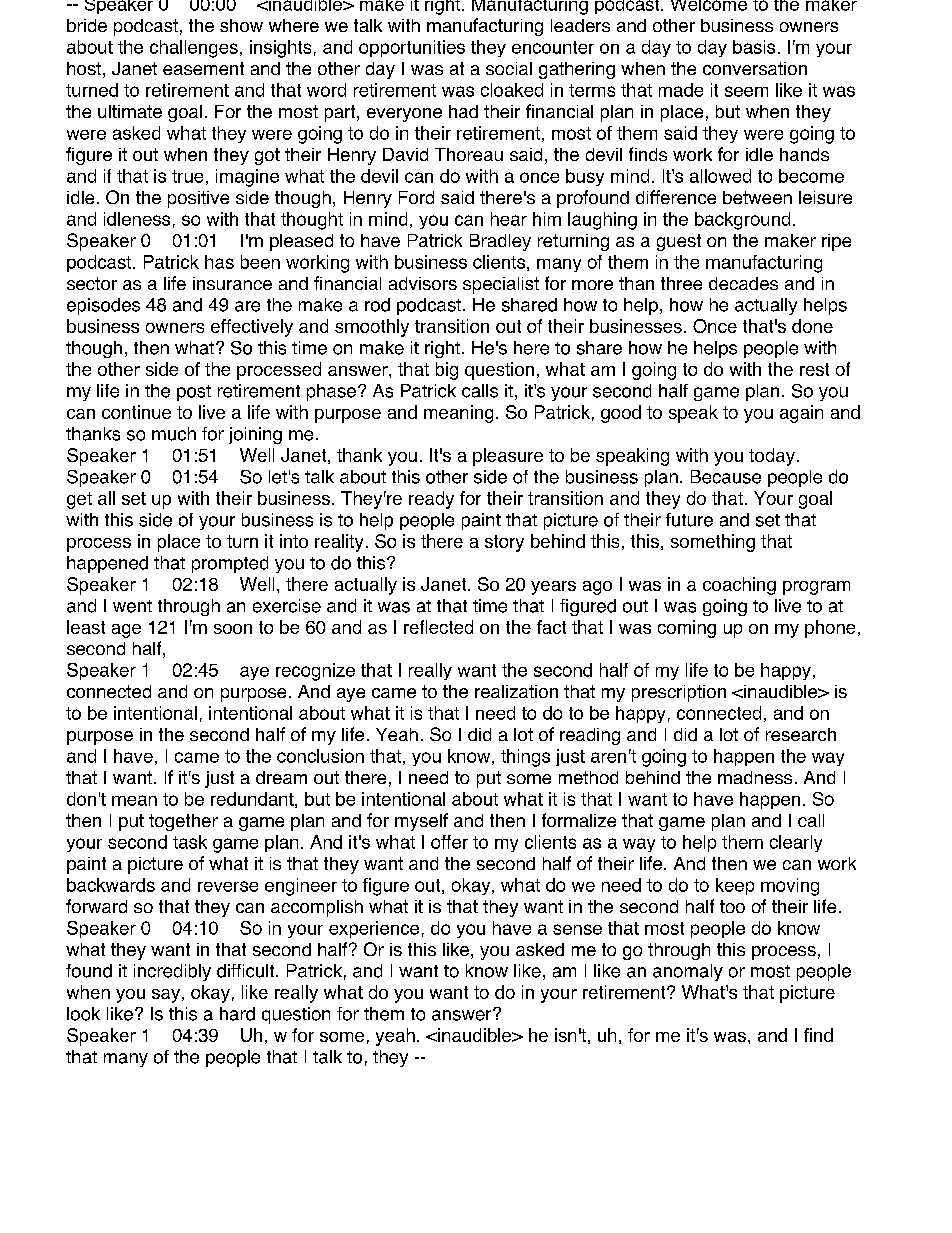 This page has width=952, height=1233. What do you see at coordinates (447, 371) in the page?
I see `big` at bounding box center [447, 371].
